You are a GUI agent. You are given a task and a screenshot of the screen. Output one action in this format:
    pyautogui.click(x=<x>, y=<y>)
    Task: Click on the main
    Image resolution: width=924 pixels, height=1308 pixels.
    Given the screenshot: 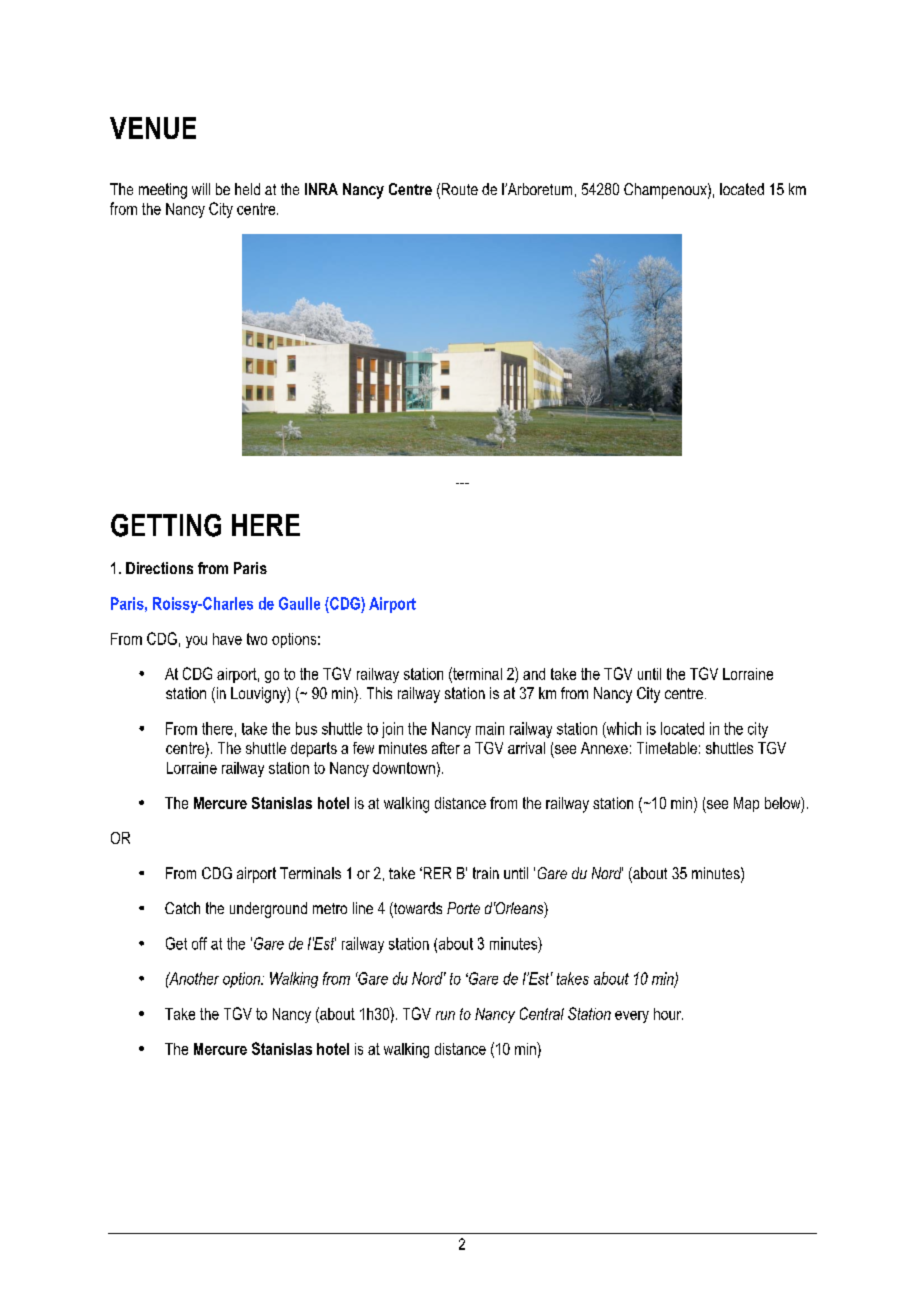 What is the action you would take?
    pyautogui.click(x=490, y=728)
